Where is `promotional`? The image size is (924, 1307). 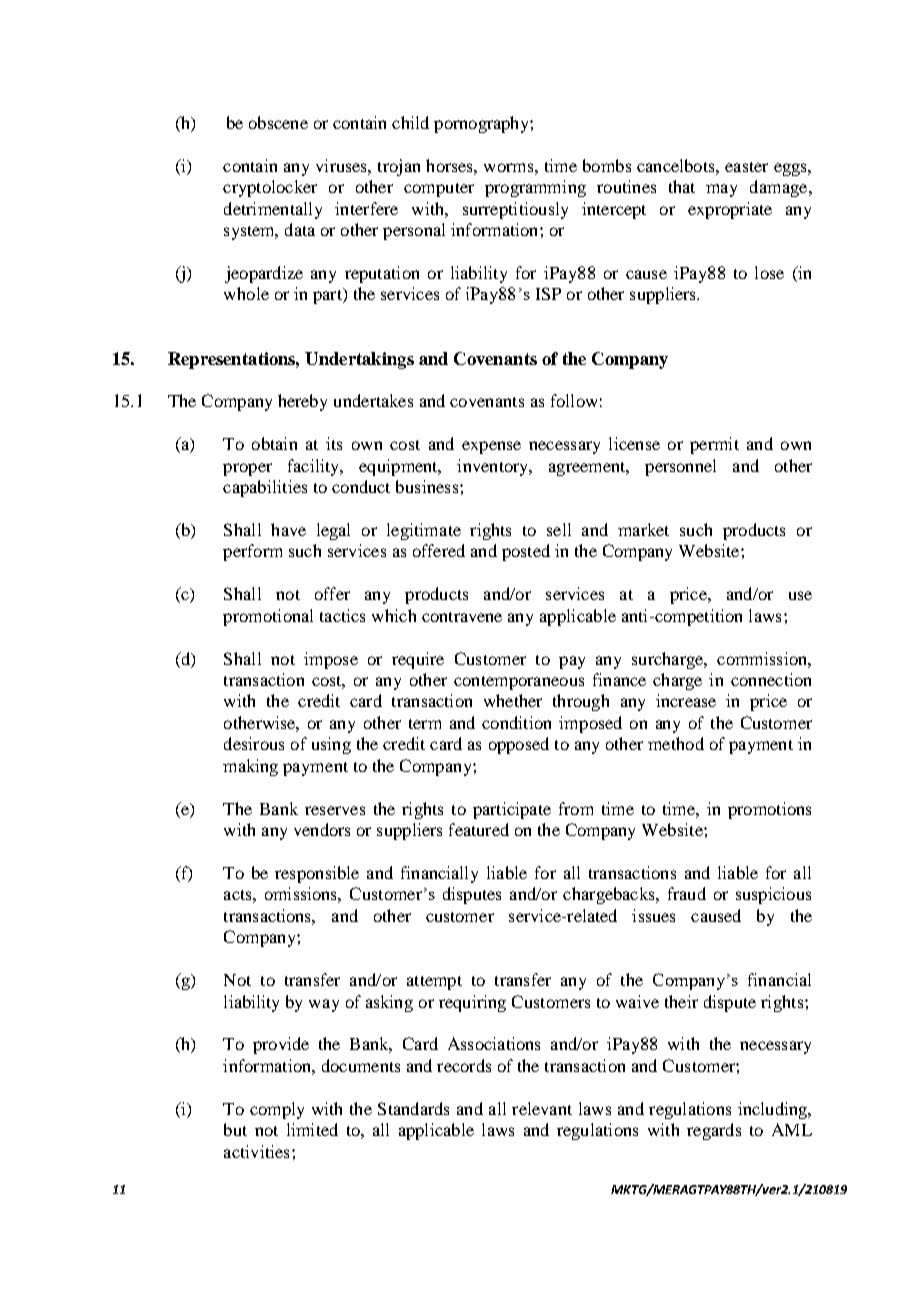 promotional is located at coordinates (268, 617).
